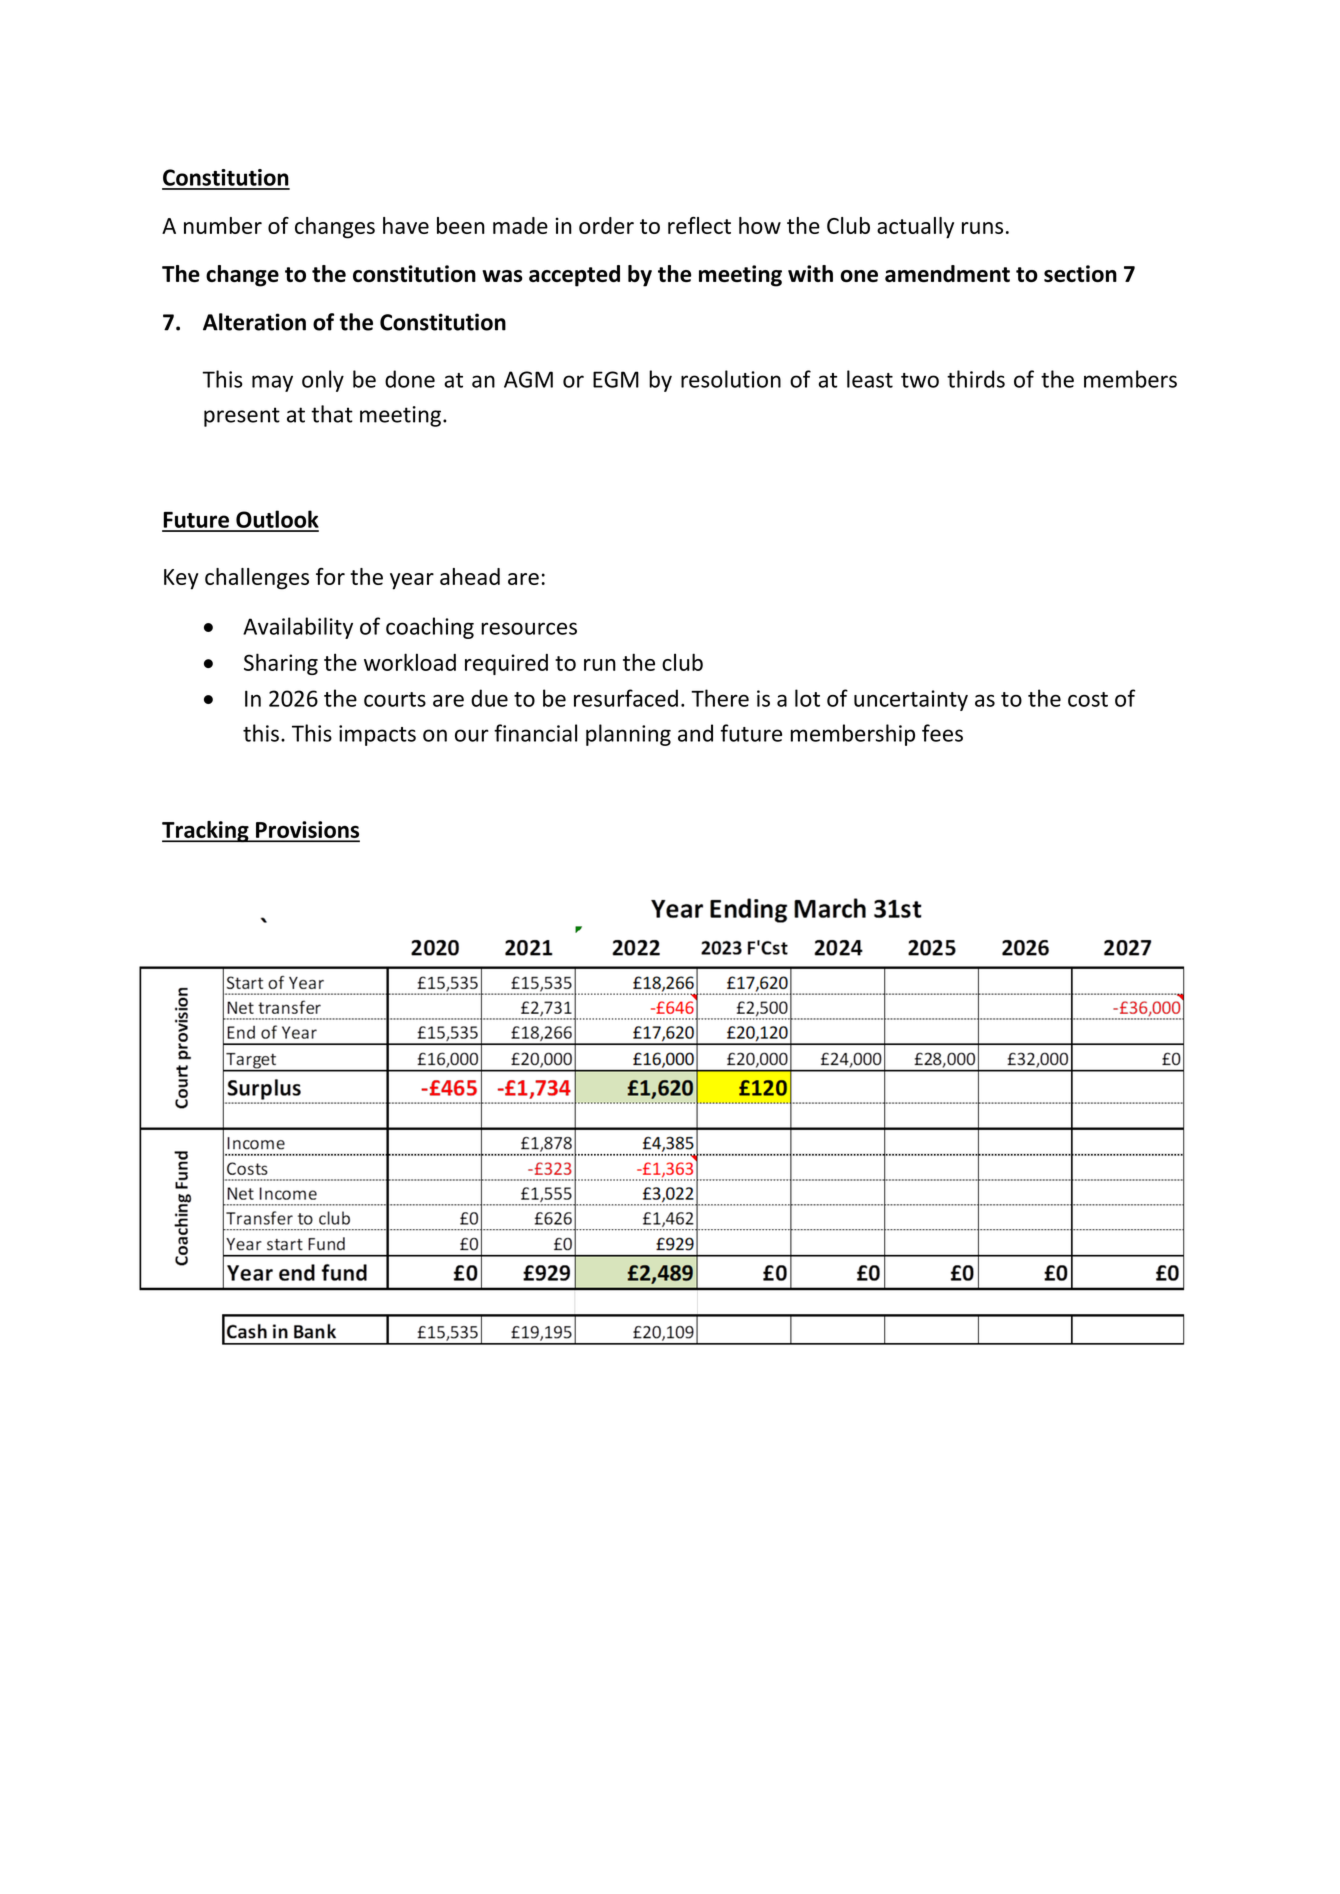  I want to click on planning, so click(628, 735).
